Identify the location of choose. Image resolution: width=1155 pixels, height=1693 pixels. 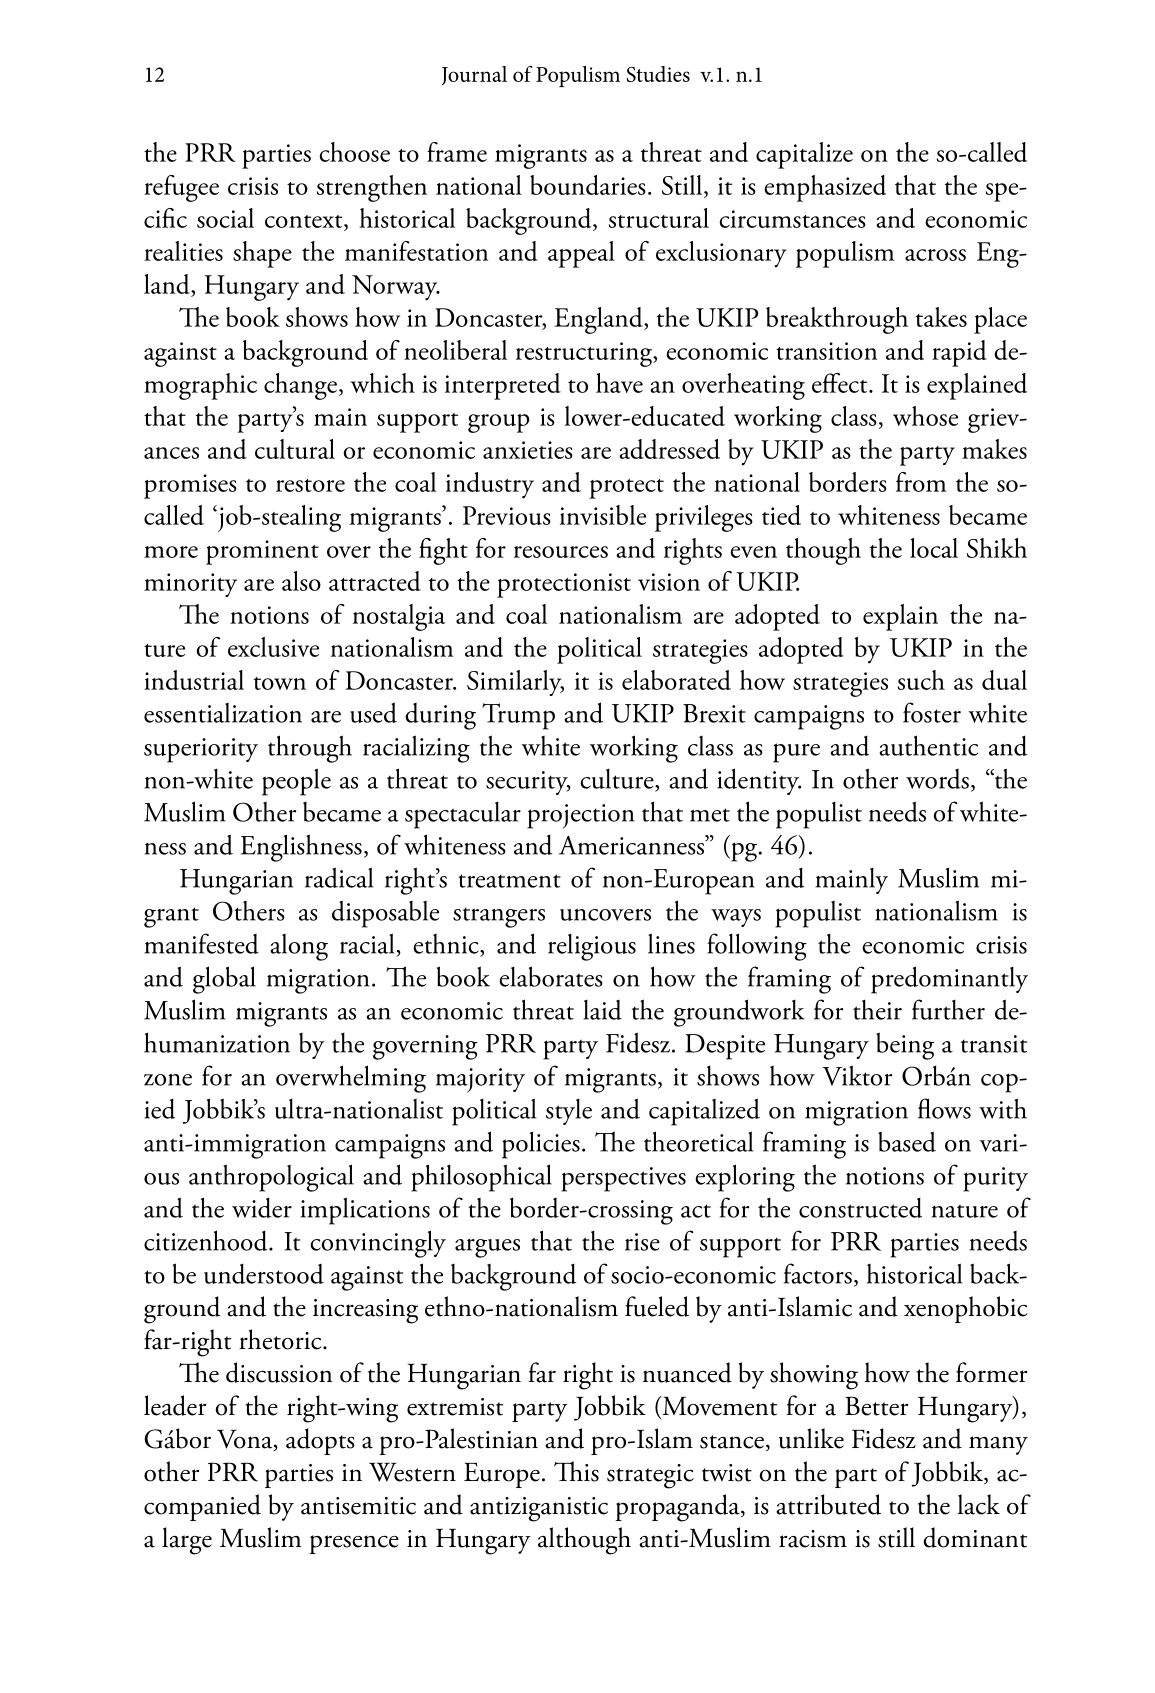
(354, 152).
